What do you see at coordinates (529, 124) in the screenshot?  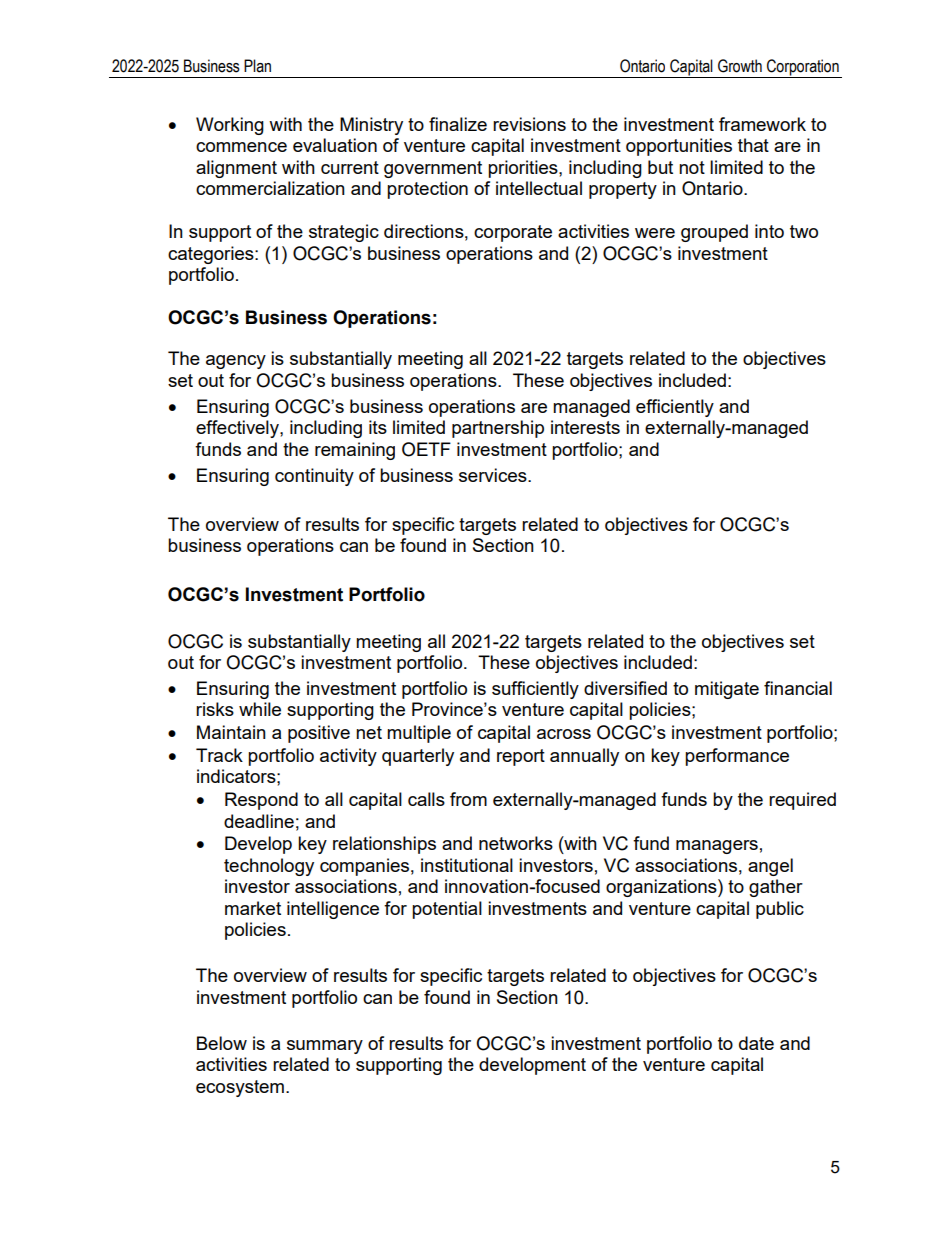 I see `revisions` at bounding box center [529, 124].
